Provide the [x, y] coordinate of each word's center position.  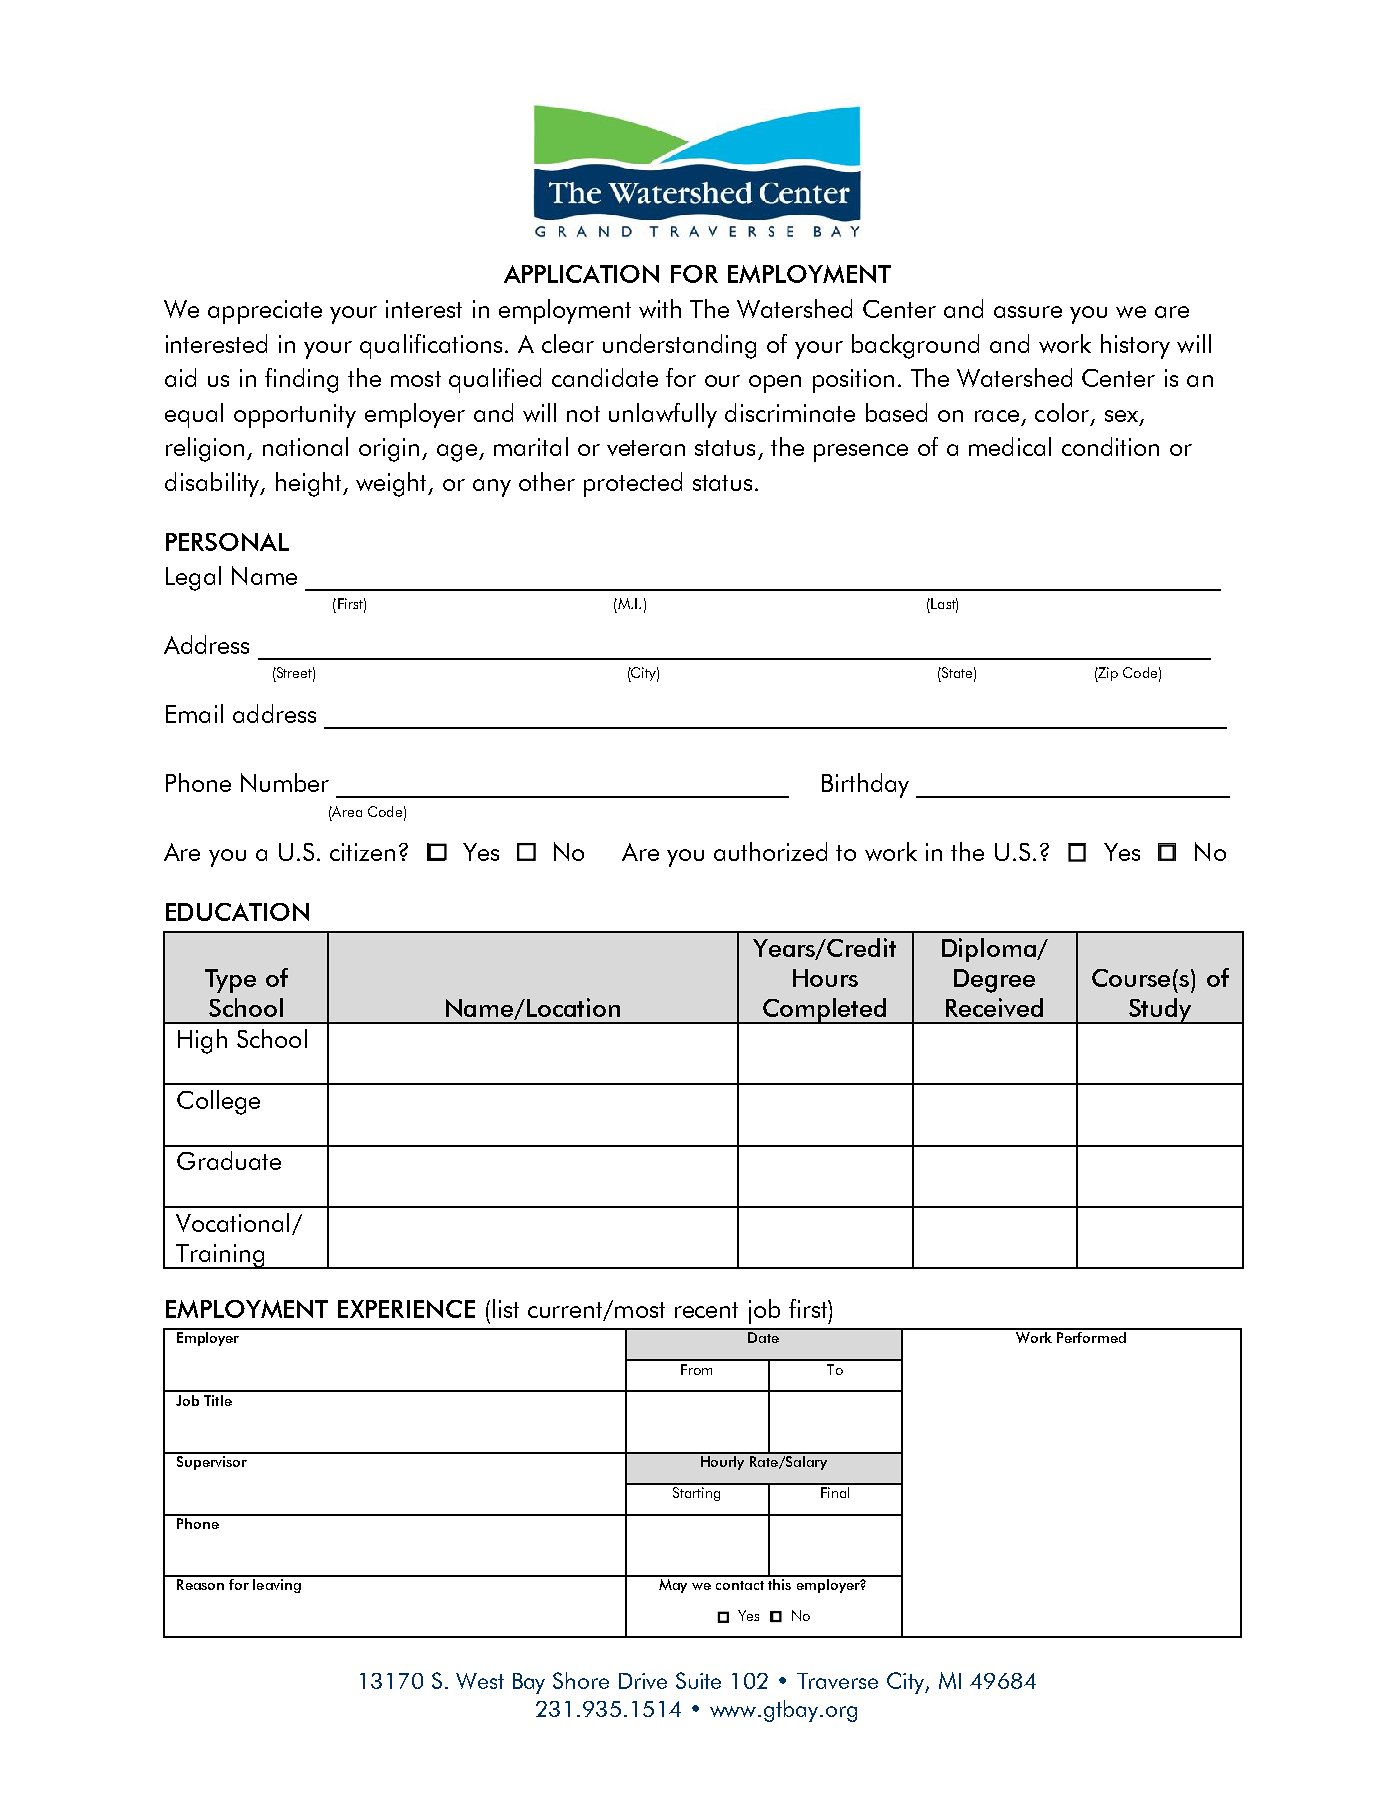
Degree [994, 981]
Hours [825, 978]
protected [633, 484]
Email [194, 713]
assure [1028, 312]
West [480, 1681]
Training [220, 1256]
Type [230, 981]
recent [706, 1310]
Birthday [865, 785]
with [660, 308]
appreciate [265, 312]
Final [835, 1491]
